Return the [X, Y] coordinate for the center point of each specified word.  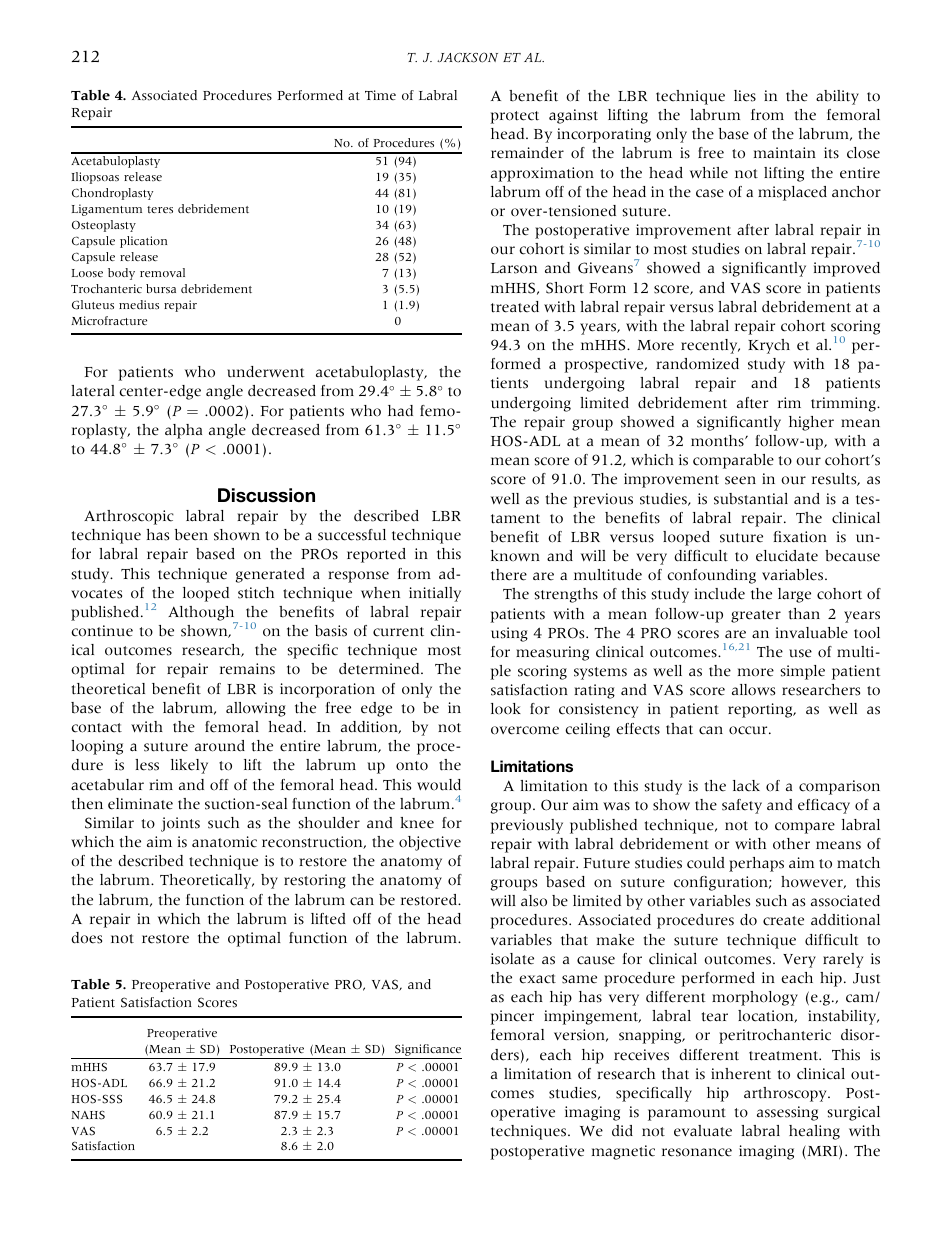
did [622, 1131]
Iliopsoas [95, 178]
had [400, 411]
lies [745, 96]
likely [189, 766]
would [439, 785]
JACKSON [467, 57]
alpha [183, 431]
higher [811, 423]
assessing [787, 1113]
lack [746, 786]
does [86, 938]
